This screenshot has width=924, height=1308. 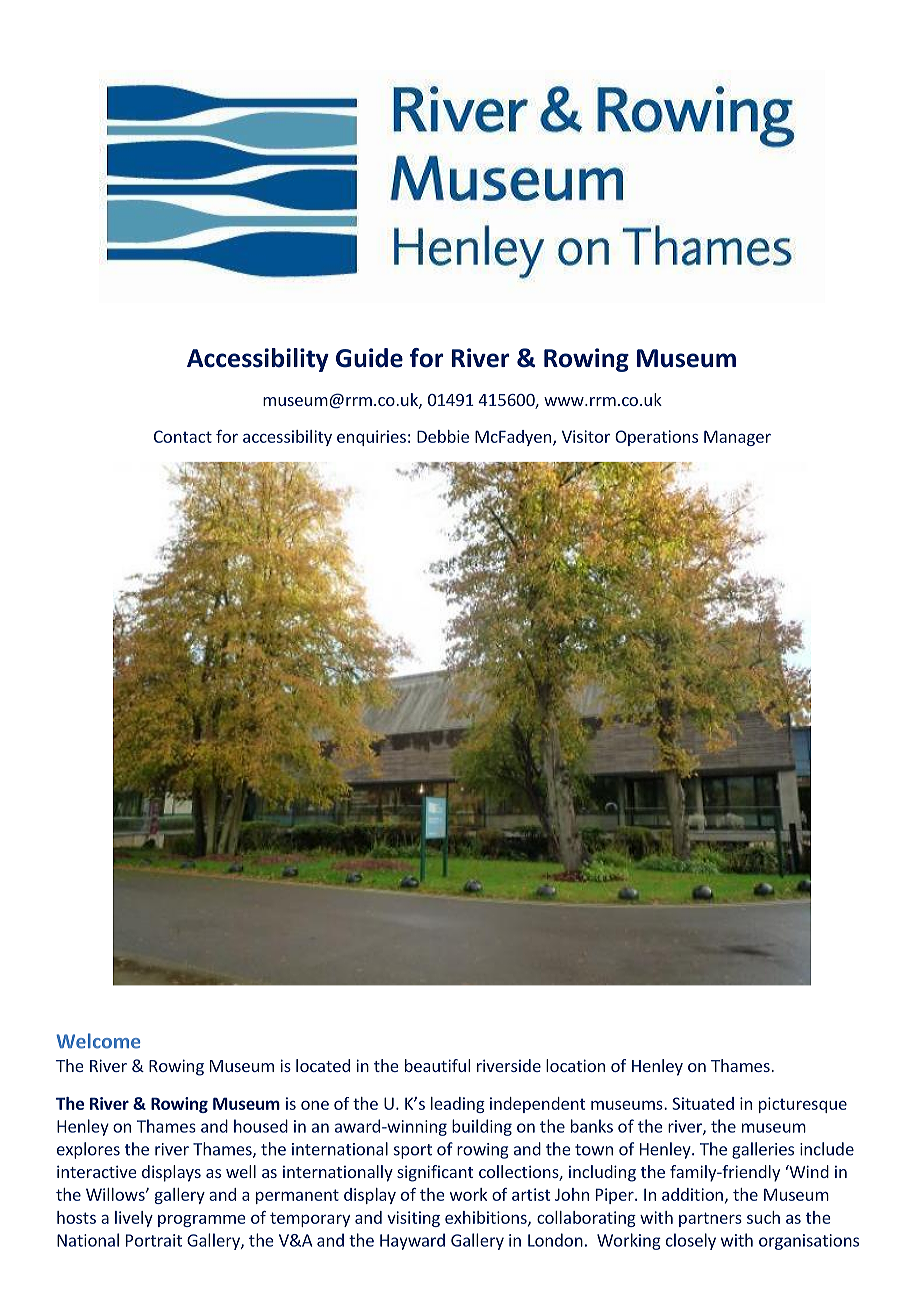 What do you see at coordinates (98, 1041) in the screenshot?
I see `Welcome` at bounding box center [98, 1041].
